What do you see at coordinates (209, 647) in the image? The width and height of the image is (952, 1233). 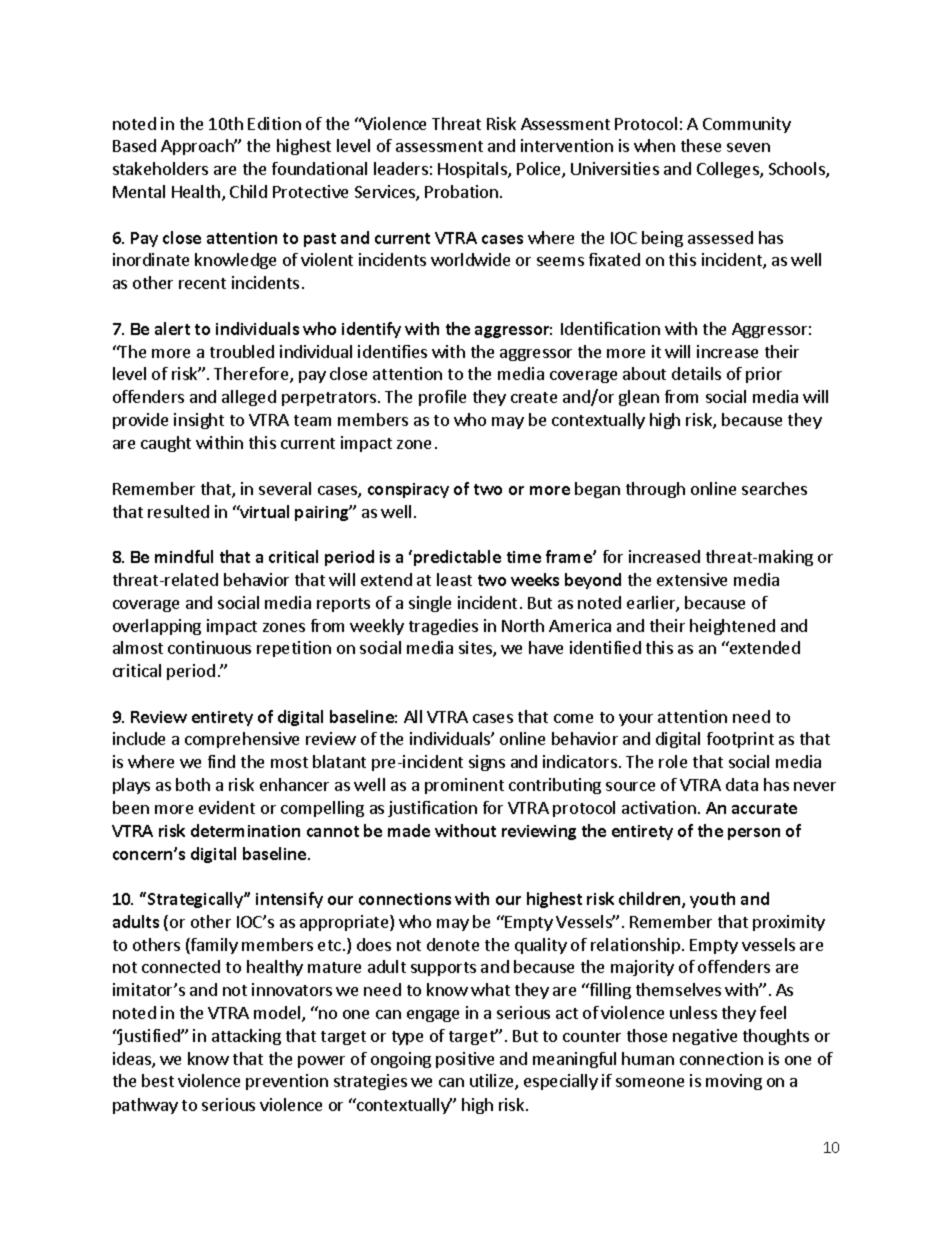 I see `continuous` at bounding box center [209, 647].
